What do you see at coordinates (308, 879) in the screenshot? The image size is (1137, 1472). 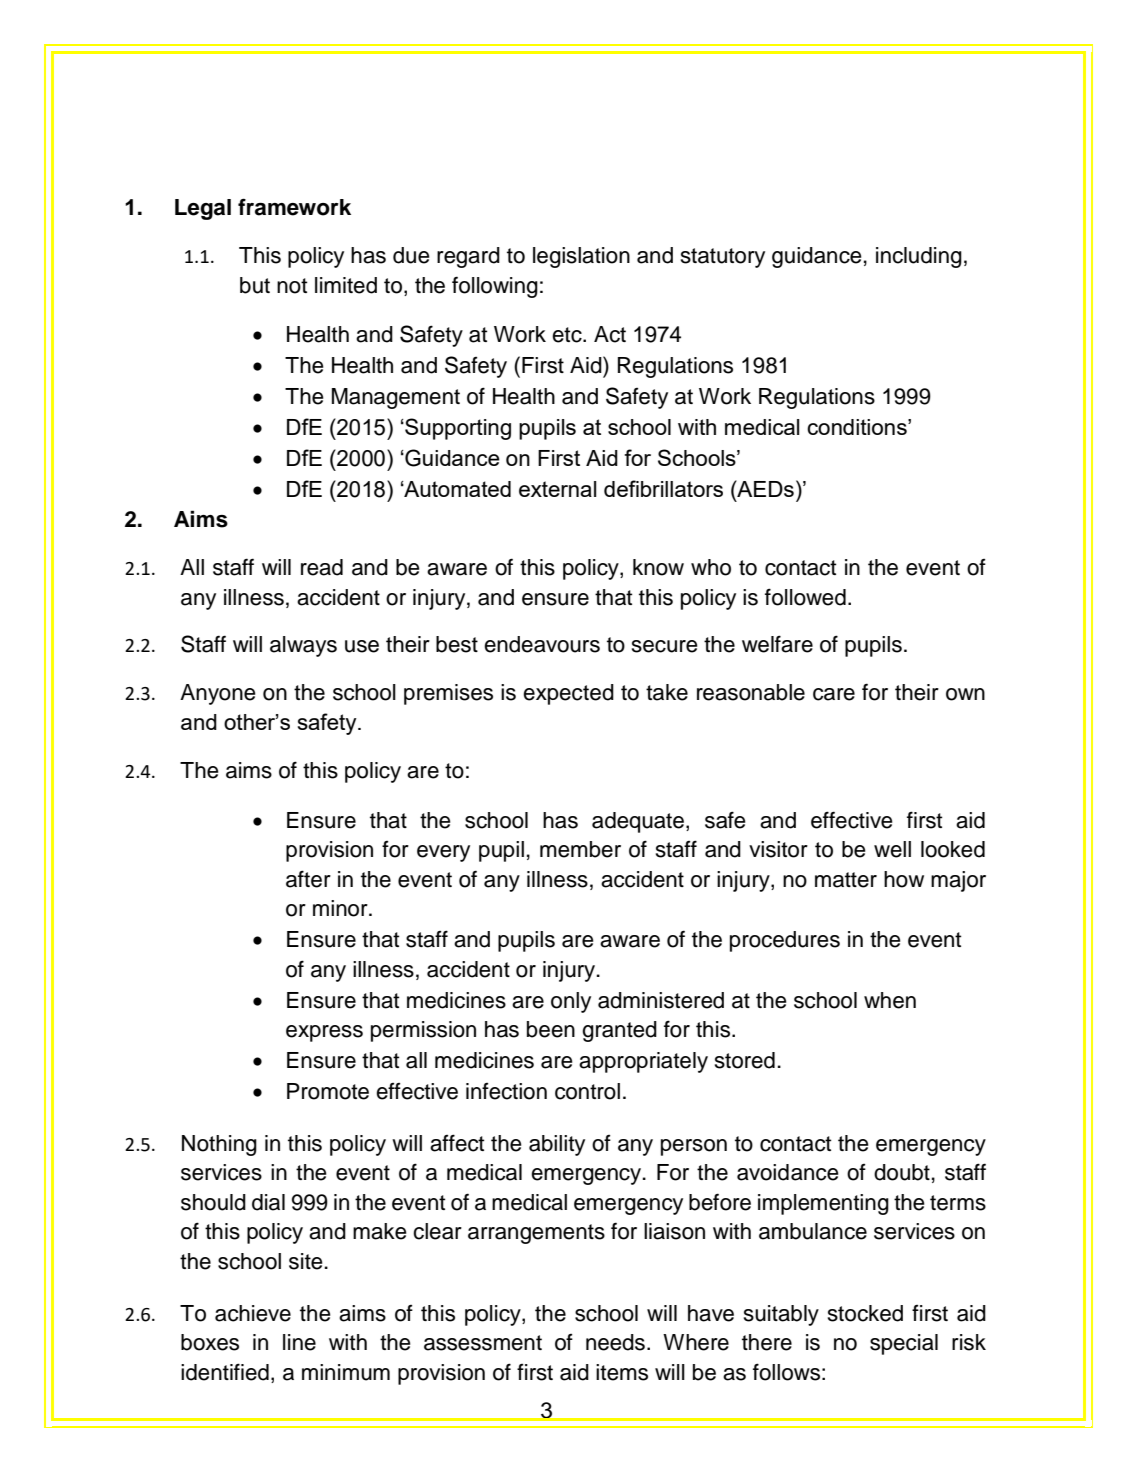 I see `after` at bounding box center [308, 879].
